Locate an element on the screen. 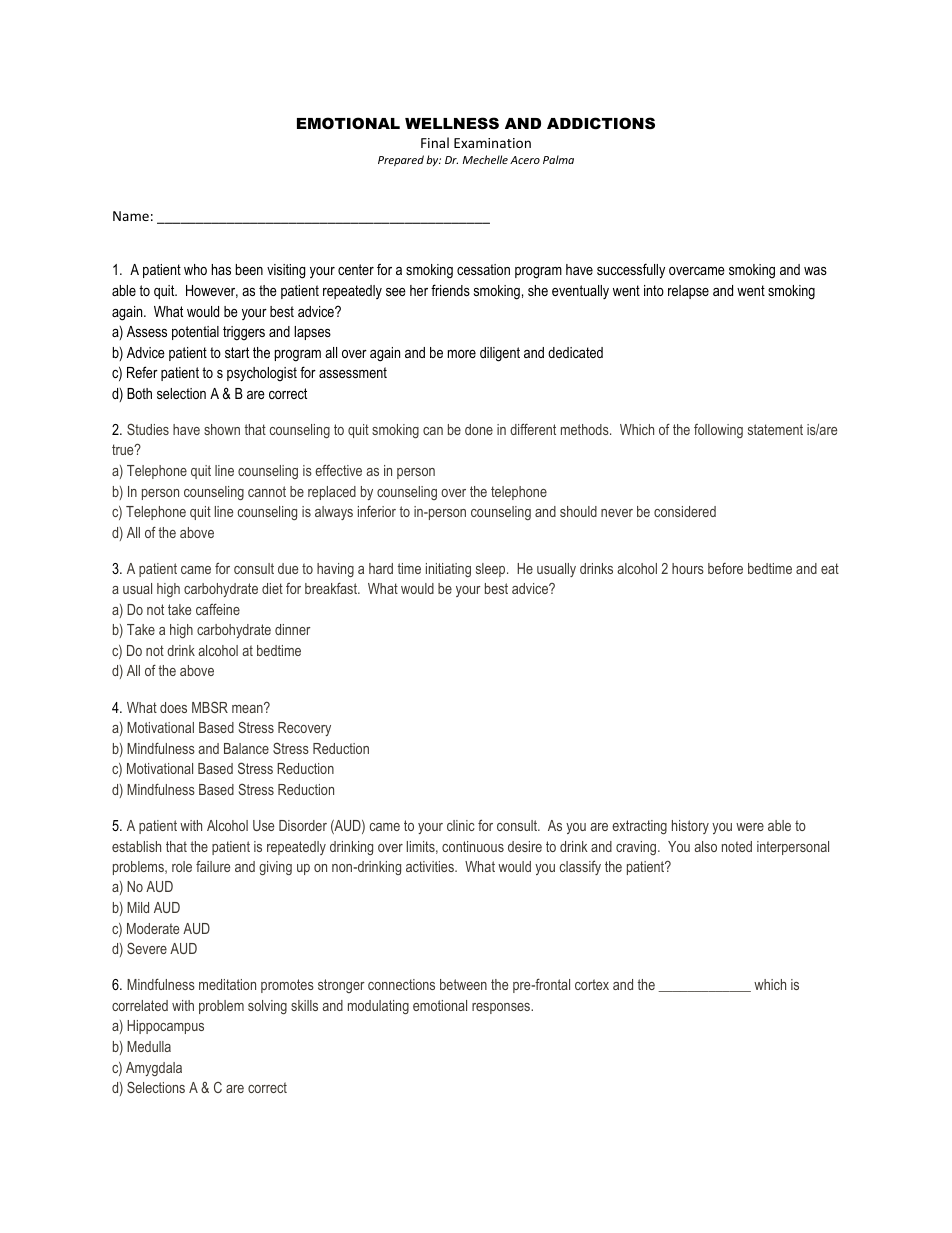 This screenshot has width=952, height=1233. before is located at coordinates (725, 568).
